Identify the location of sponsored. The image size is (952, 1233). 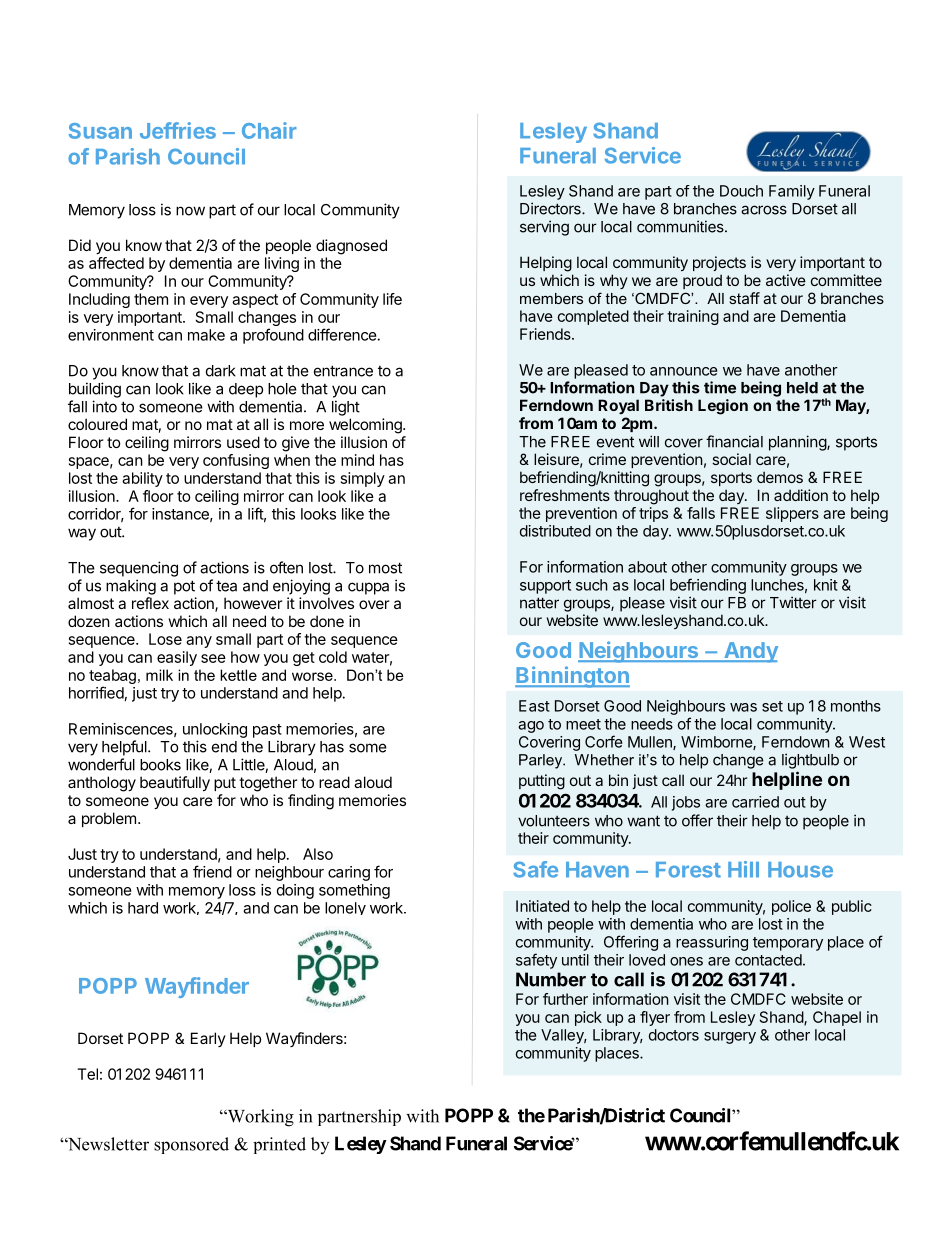
(191, 1145).
